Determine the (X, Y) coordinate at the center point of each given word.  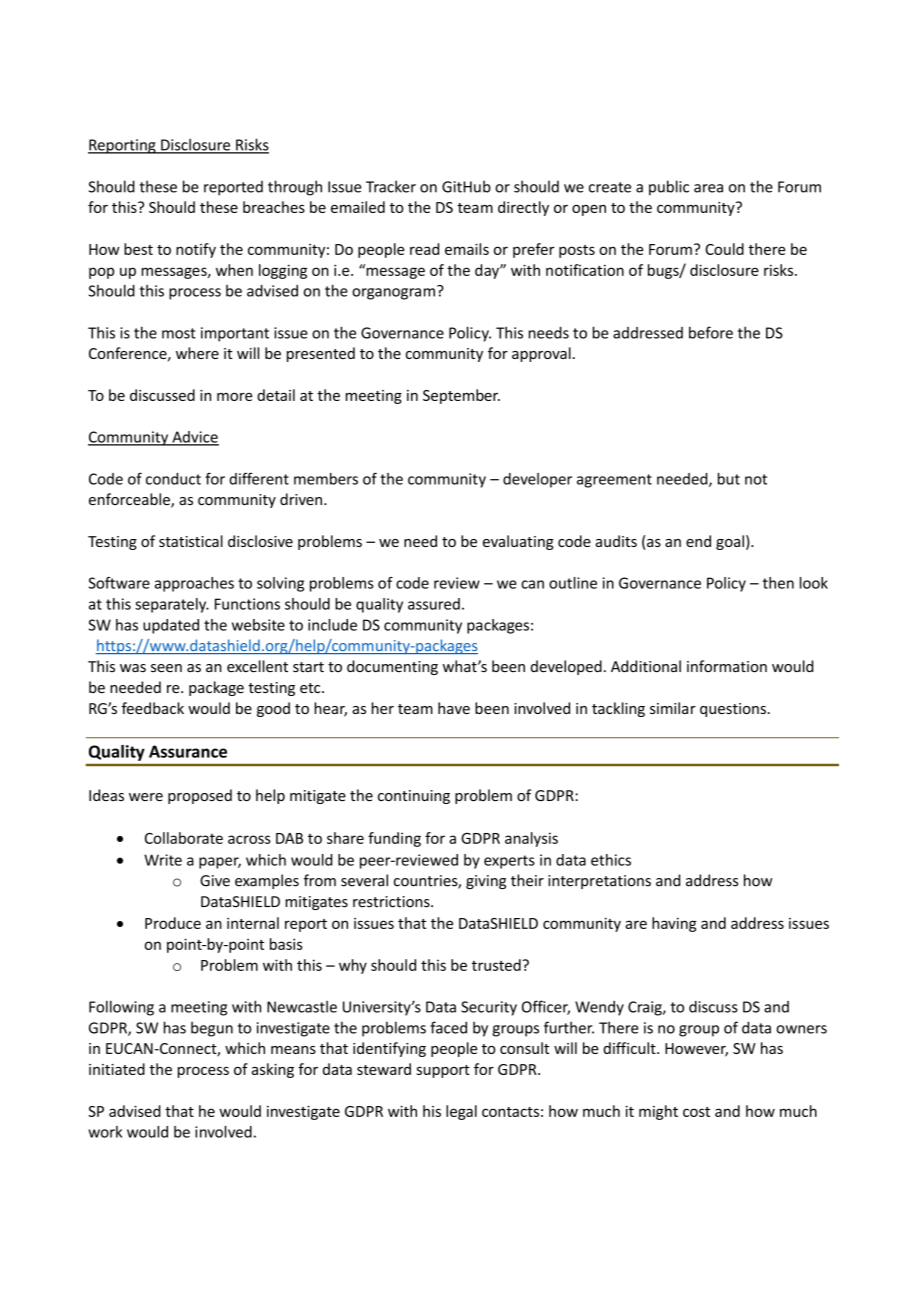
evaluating (518, 542)
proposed (200, 796)
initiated (117, 1069)
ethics (611, 860)
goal (730, 542)
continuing (414, 797)
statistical (191, 541)
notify (196, 250)
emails (467, 249)
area (708, 188)
